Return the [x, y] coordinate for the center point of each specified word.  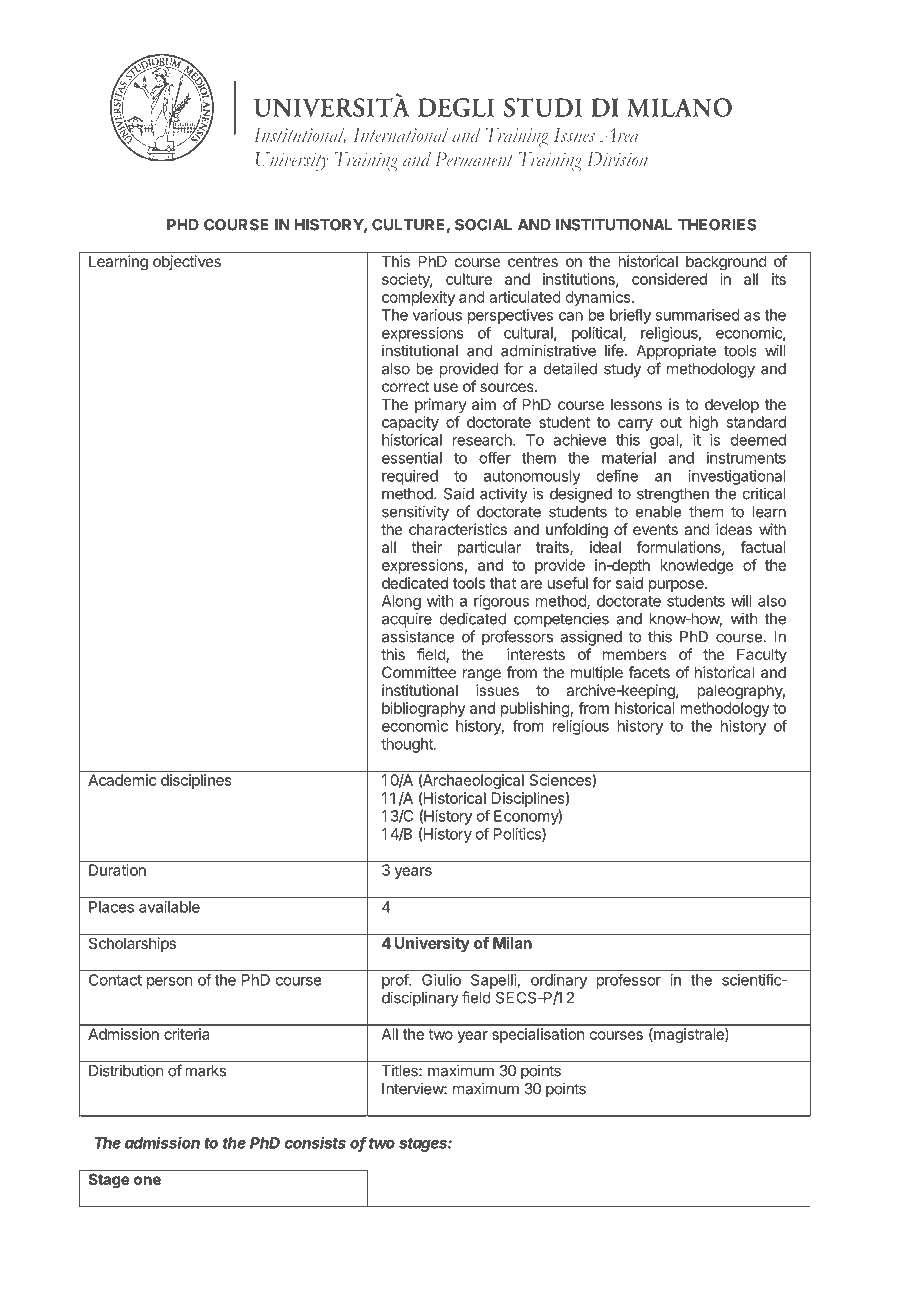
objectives [187, 262]
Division [617, 159]
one [147, 1180]
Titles [401, 1070]
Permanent [474, 159]
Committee [419, 672]
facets [649, 672]
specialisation [538, 1035]
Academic [122, 780]
